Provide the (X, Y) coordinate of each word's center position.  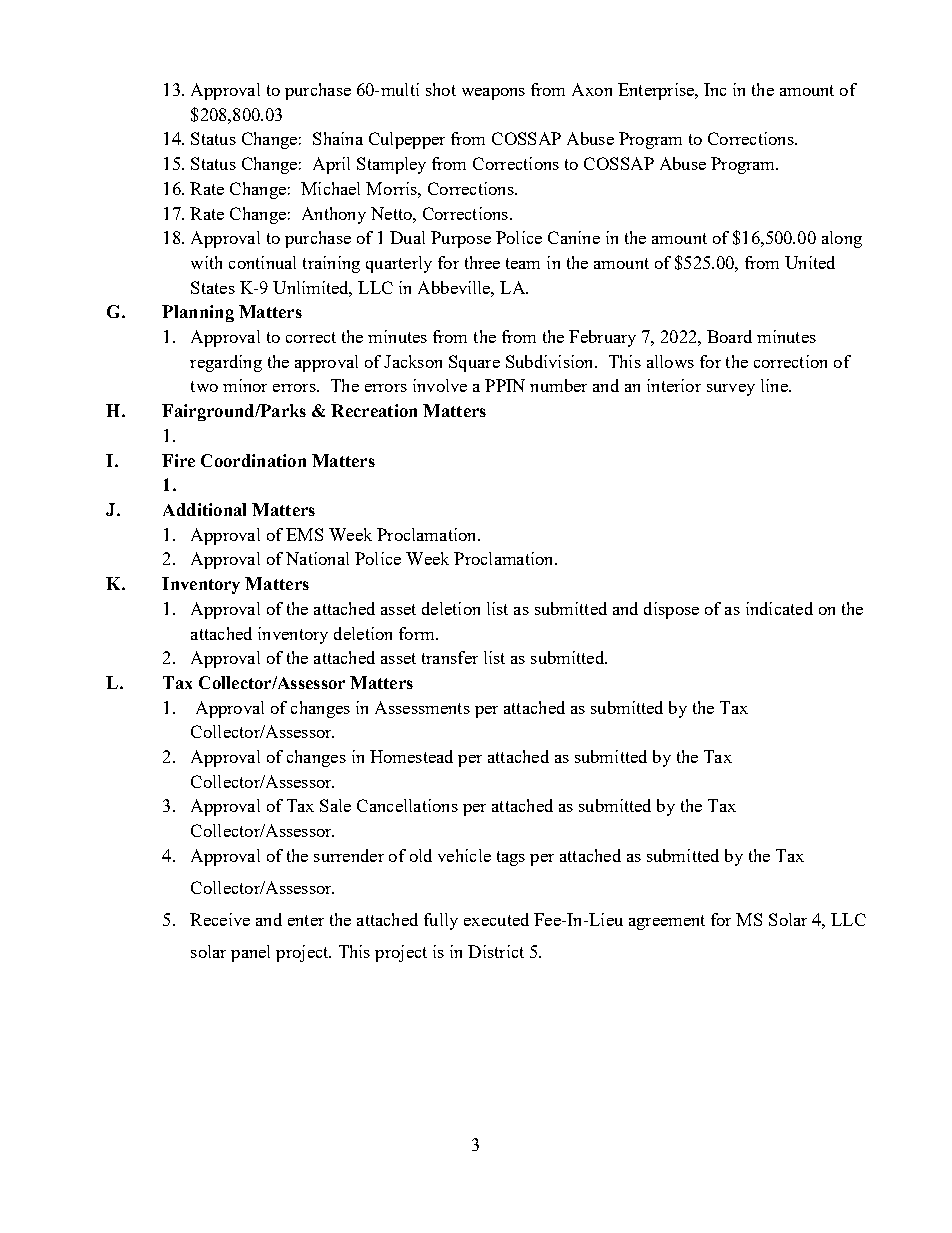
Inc (715, 89)
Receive (220, 919)
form (418, 633)
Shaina (338, 138)
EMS (304, 534)
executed (496, 919)
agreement (667, 922)
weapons (493, 94)
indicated (779, 608)
